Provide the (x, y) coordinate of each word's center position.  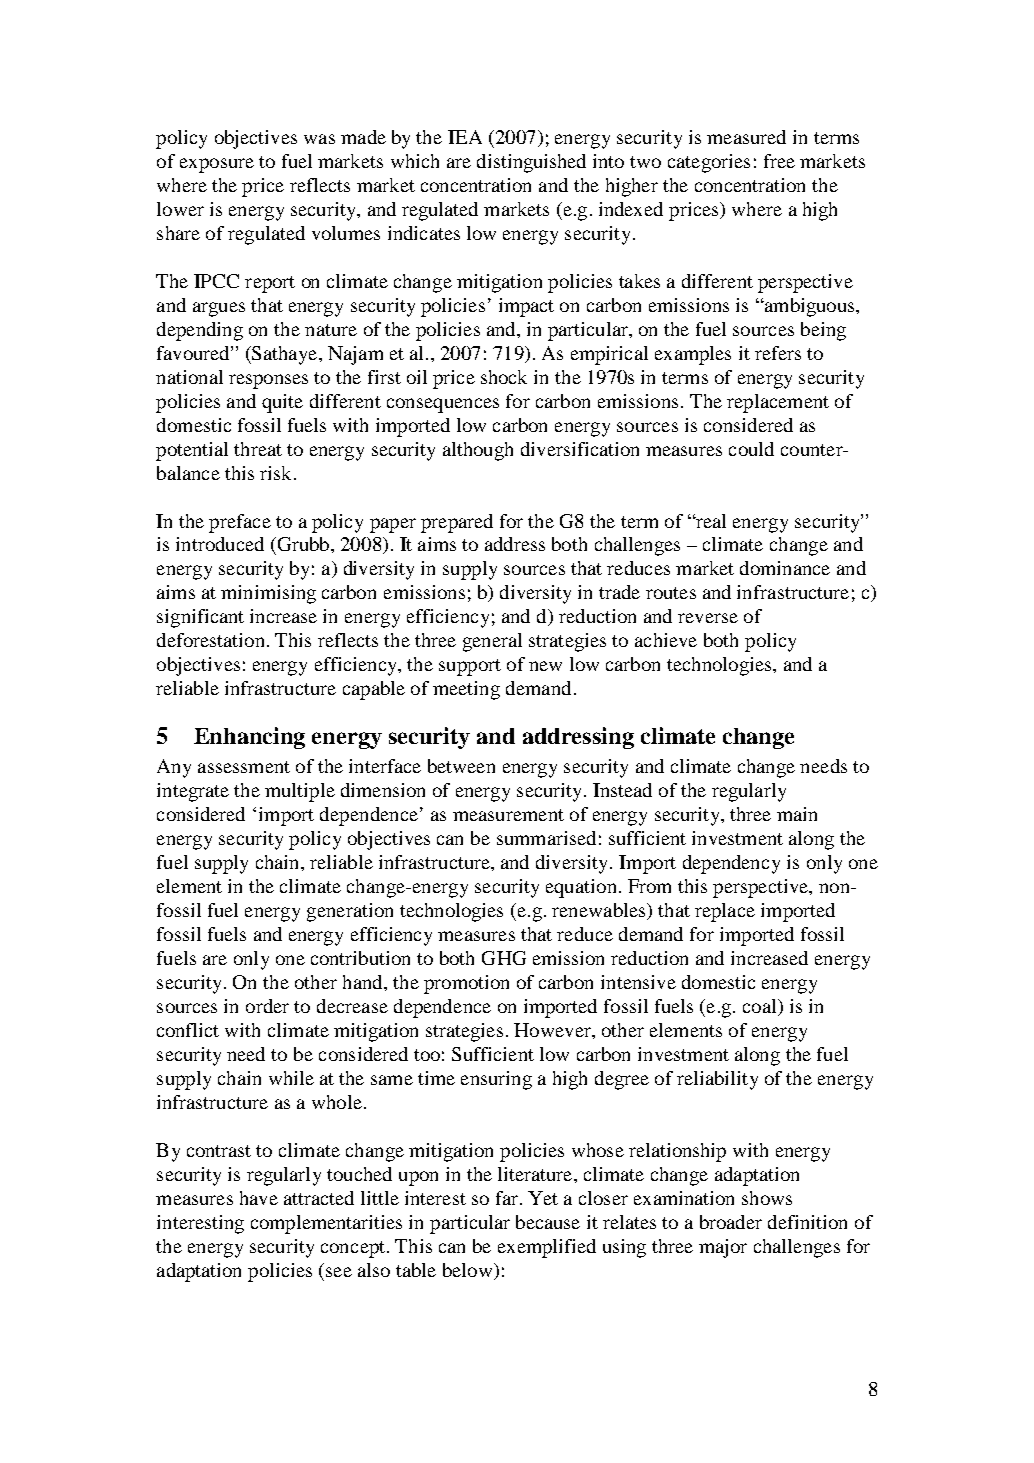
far (507, 1198)
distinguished (531, 163)
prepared (457, 523)
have (259, 1198)
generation (350, 912)
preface (240, 523)
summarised (546, 838)
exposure (217, 165)
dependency (731, 864)
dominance (785, 568)
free (779, 161)
